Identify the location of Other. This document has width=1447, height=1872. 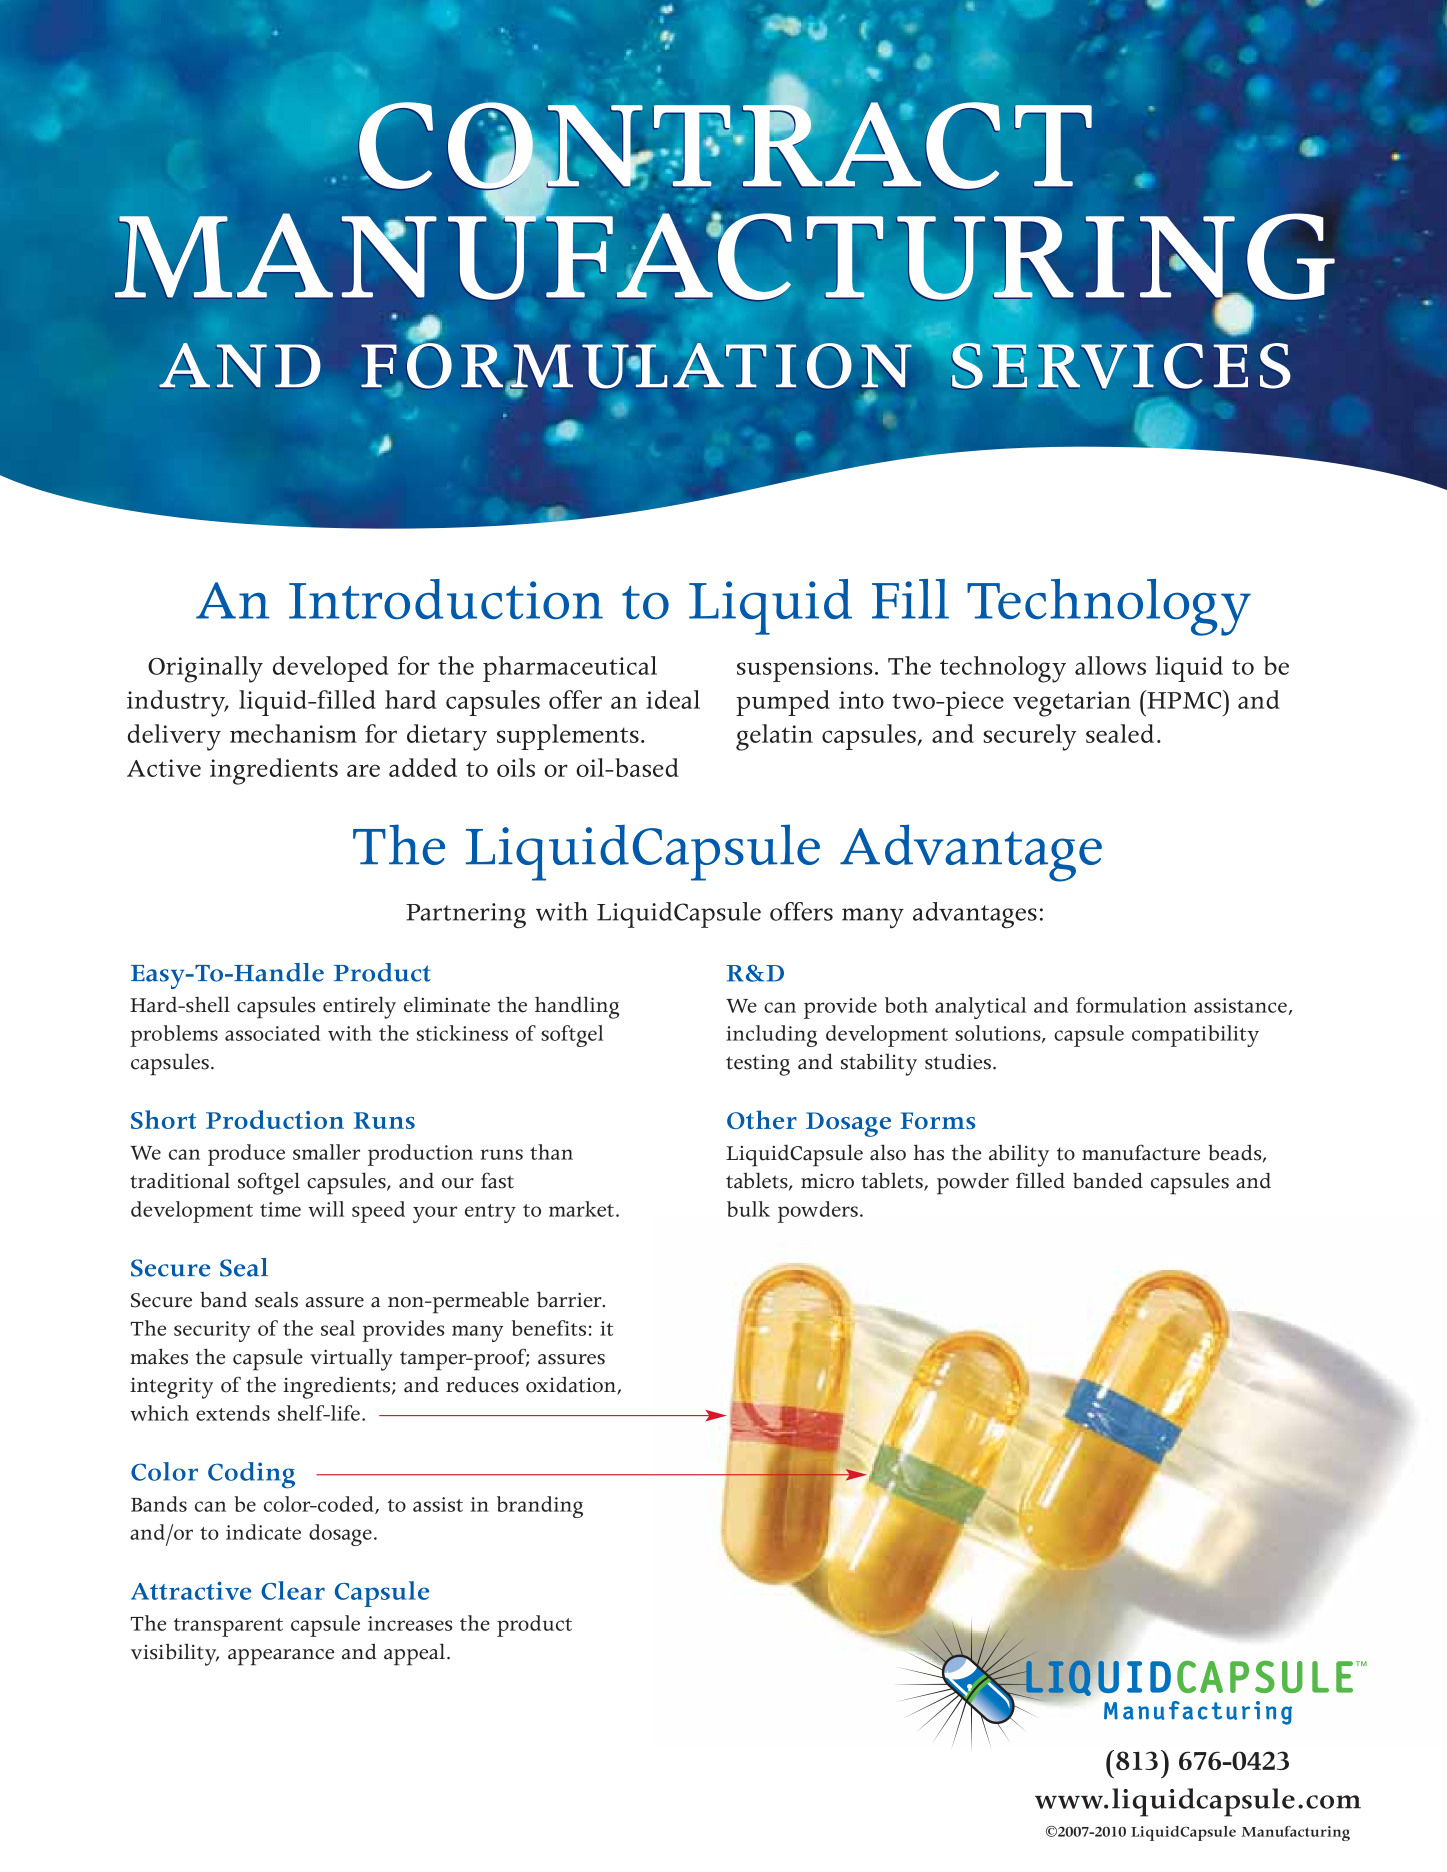
(762, 1119).
